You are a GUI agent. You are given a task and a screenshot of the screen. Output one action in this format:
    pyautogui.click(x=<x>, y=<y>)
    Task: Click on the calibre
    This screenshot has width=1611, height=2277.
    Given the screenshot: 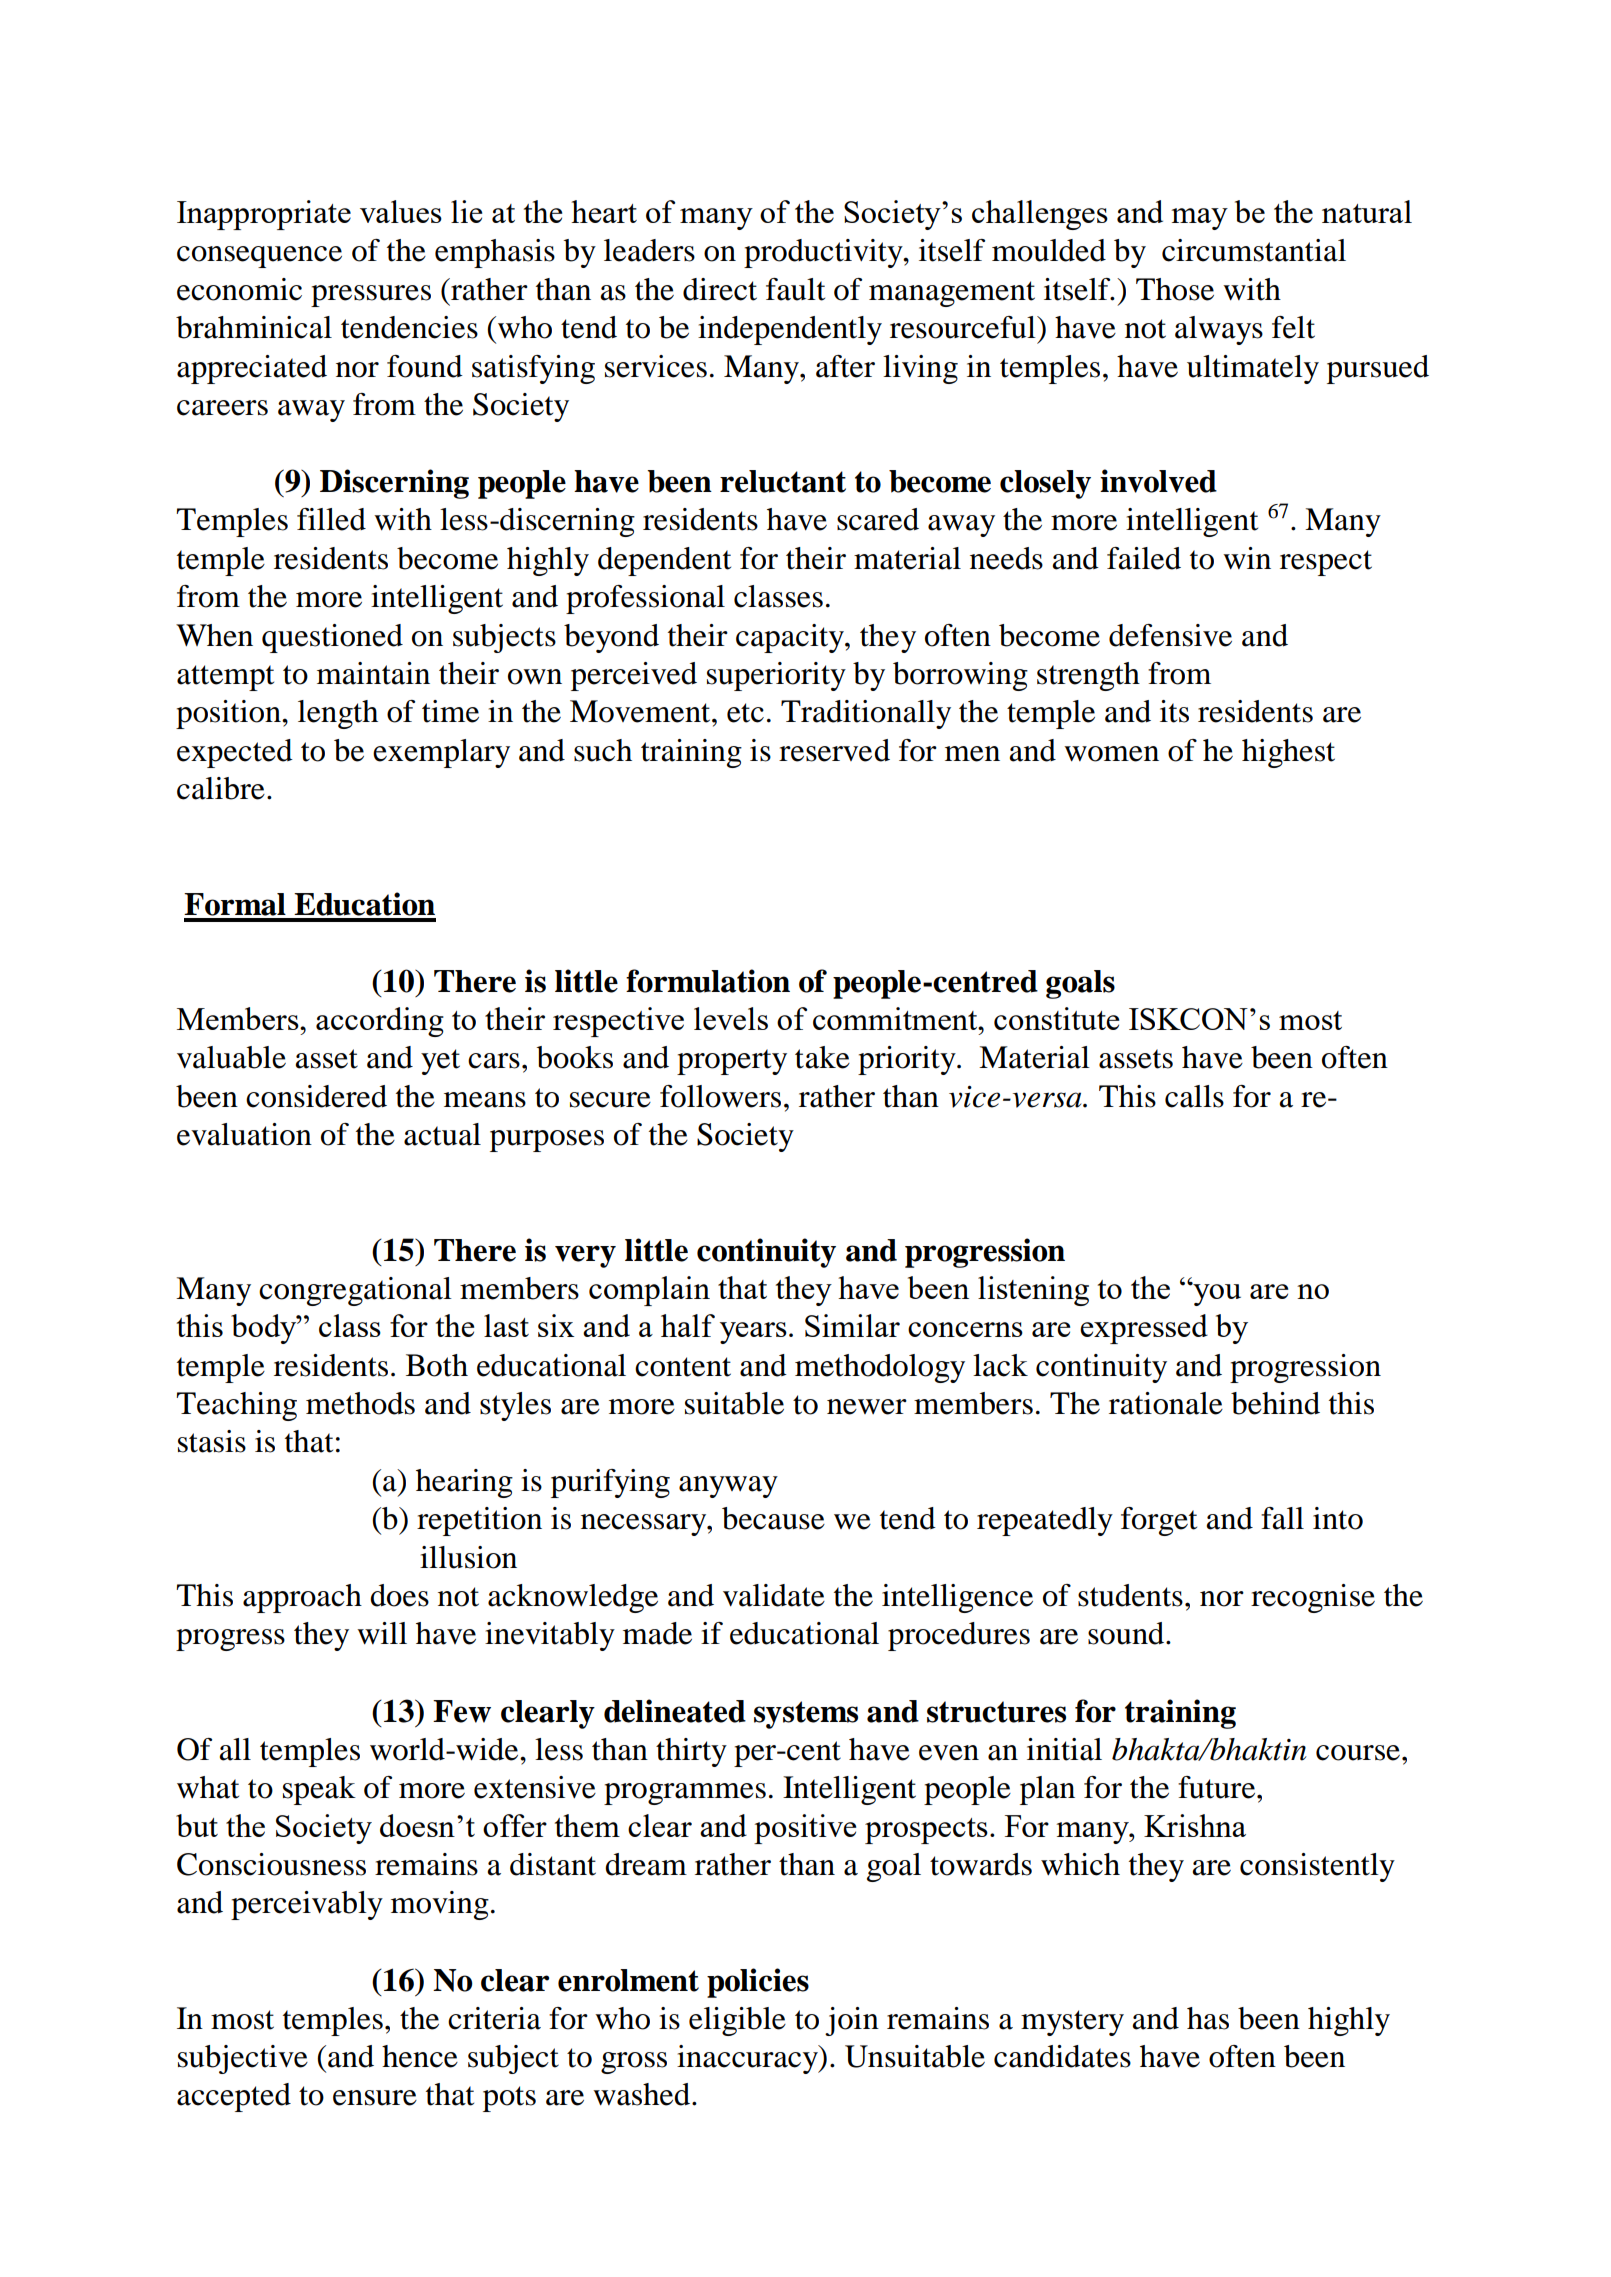 What is the action you would take?
    pyautogui.click(x=221, y=788)
